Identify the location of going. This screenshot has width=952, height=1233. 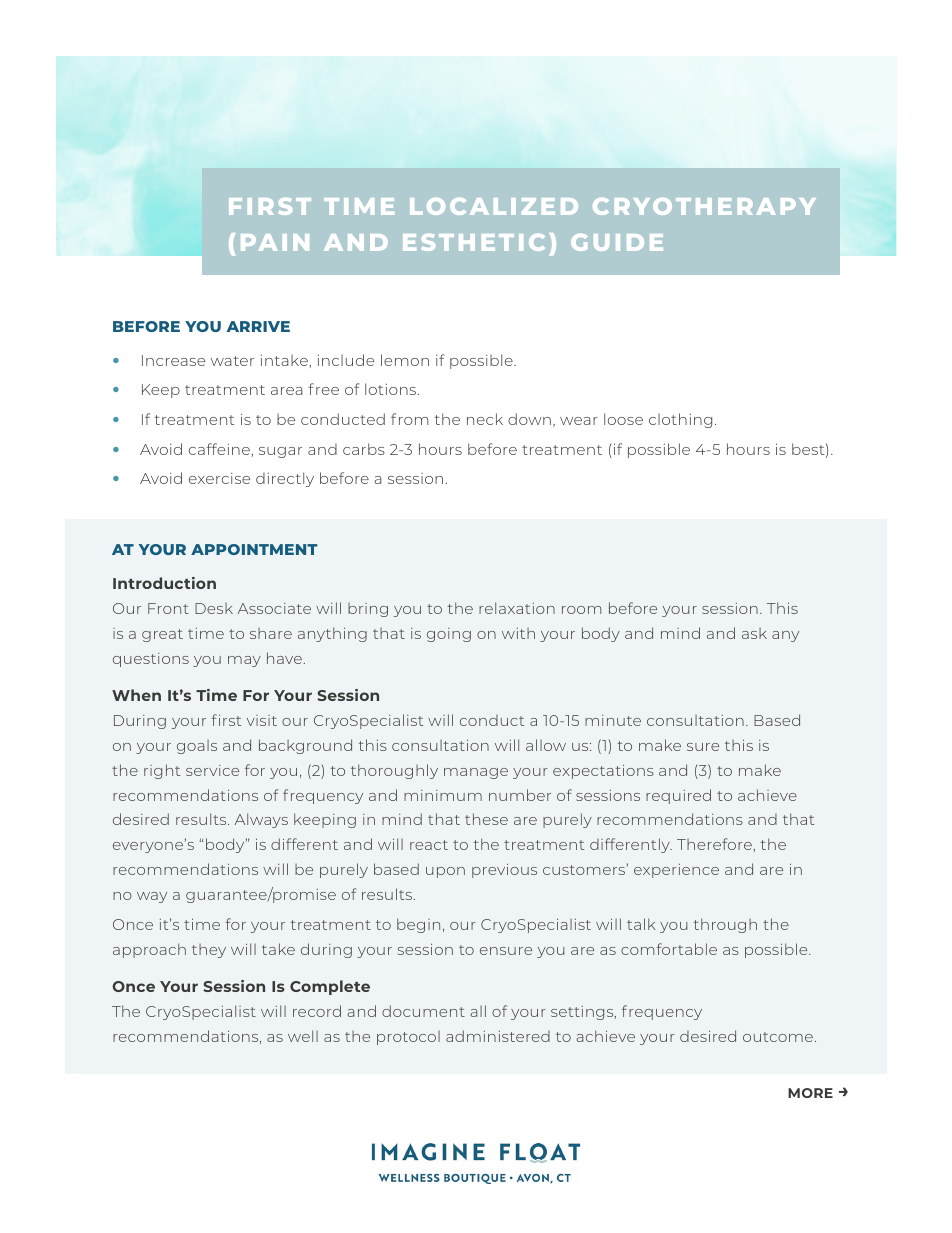
(449, 635).
